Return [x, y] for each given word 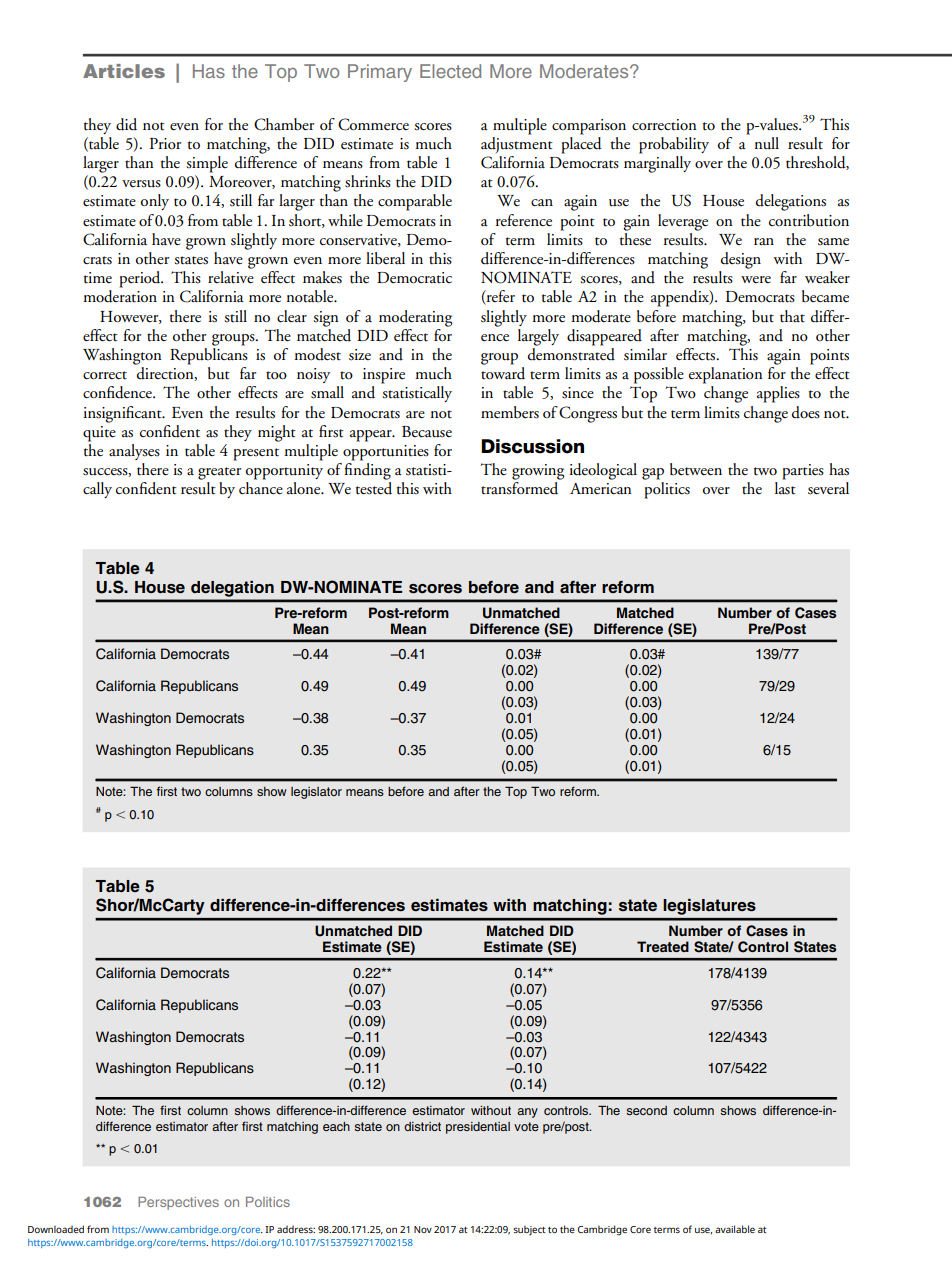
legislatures [710, 907]
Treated [663, 946]
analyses [134, 452]
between [696, 469]
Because [427, 432]
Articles [124, 71]
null [767, 143]
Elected [450, 71]
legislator [316, 793]
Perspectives [178, 1203]
